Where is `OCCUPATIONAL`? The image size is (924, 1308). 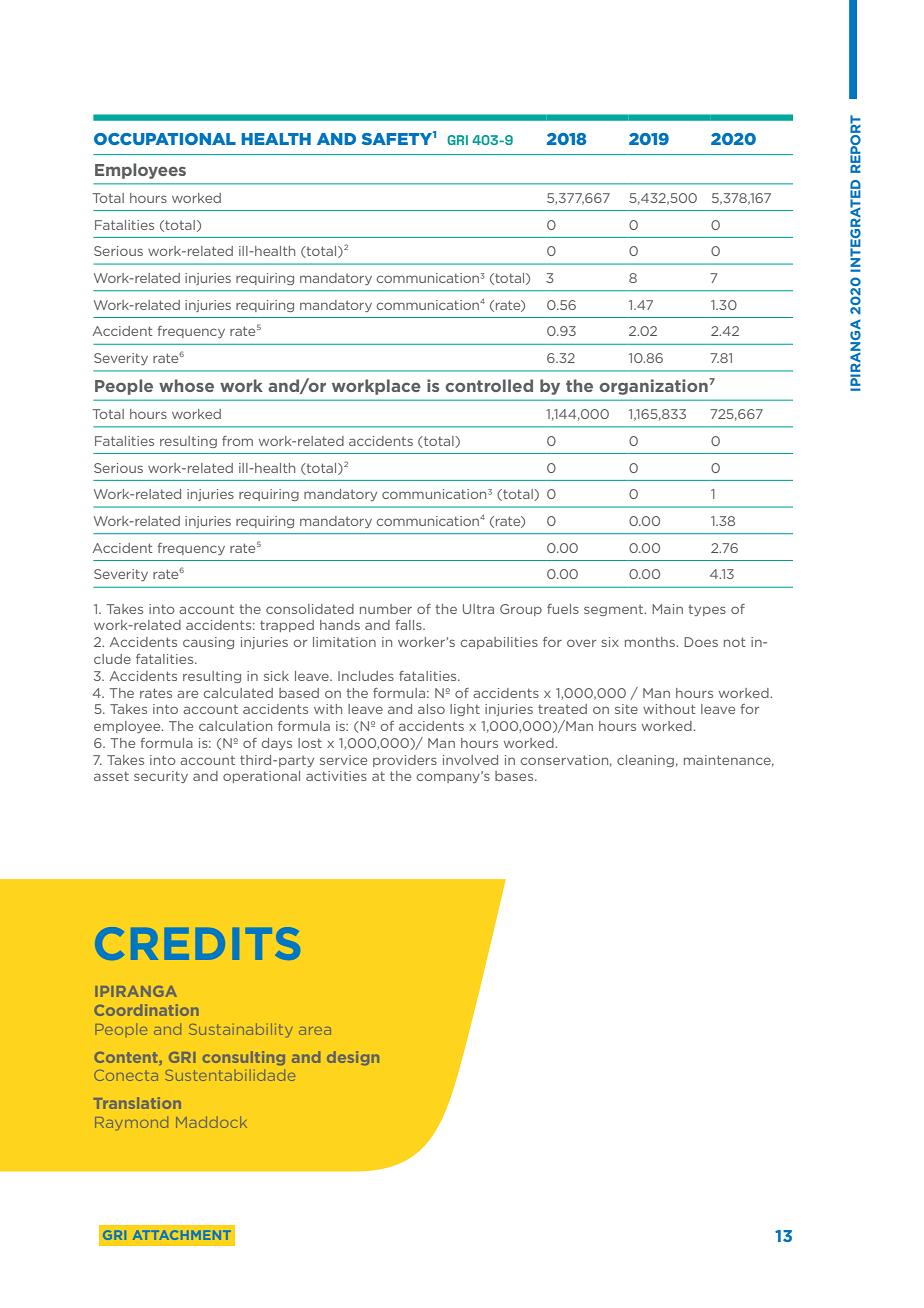
OCCUPATIONAL is located at coordinates (165, 139).
